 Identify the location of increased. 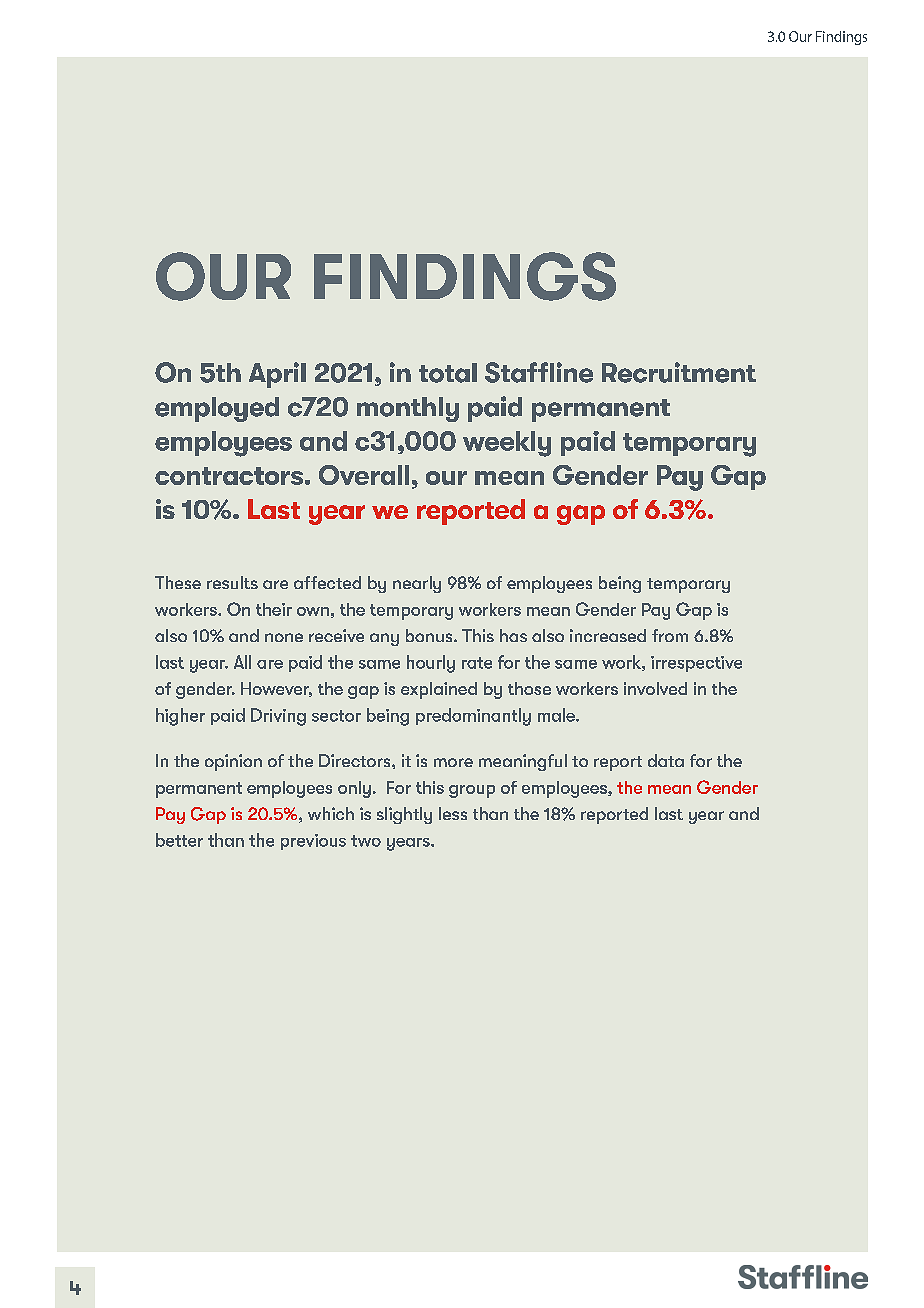
(608, 635).
